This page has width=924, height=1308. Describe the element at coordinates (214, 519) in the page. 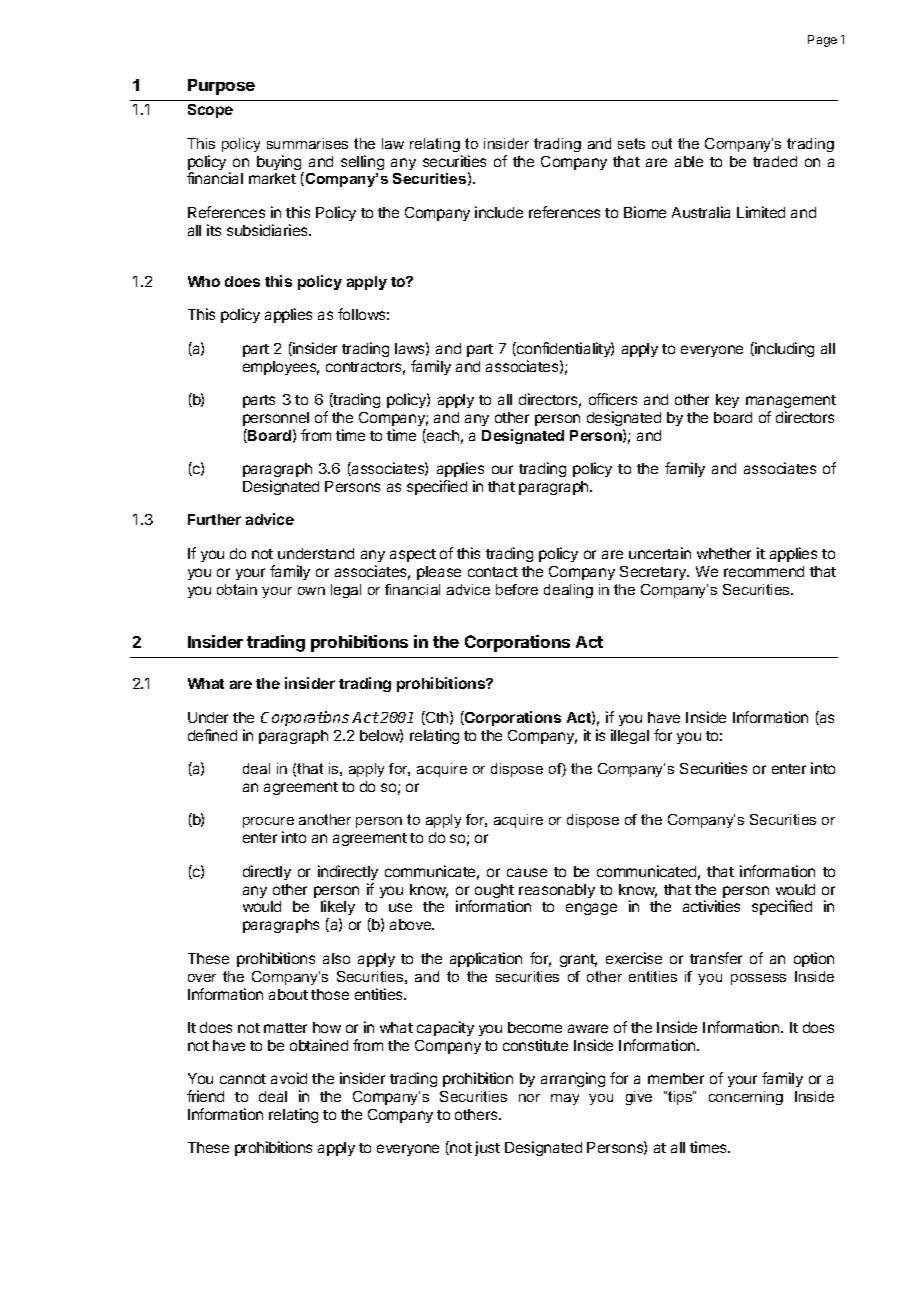

I see `Further` at that location.
